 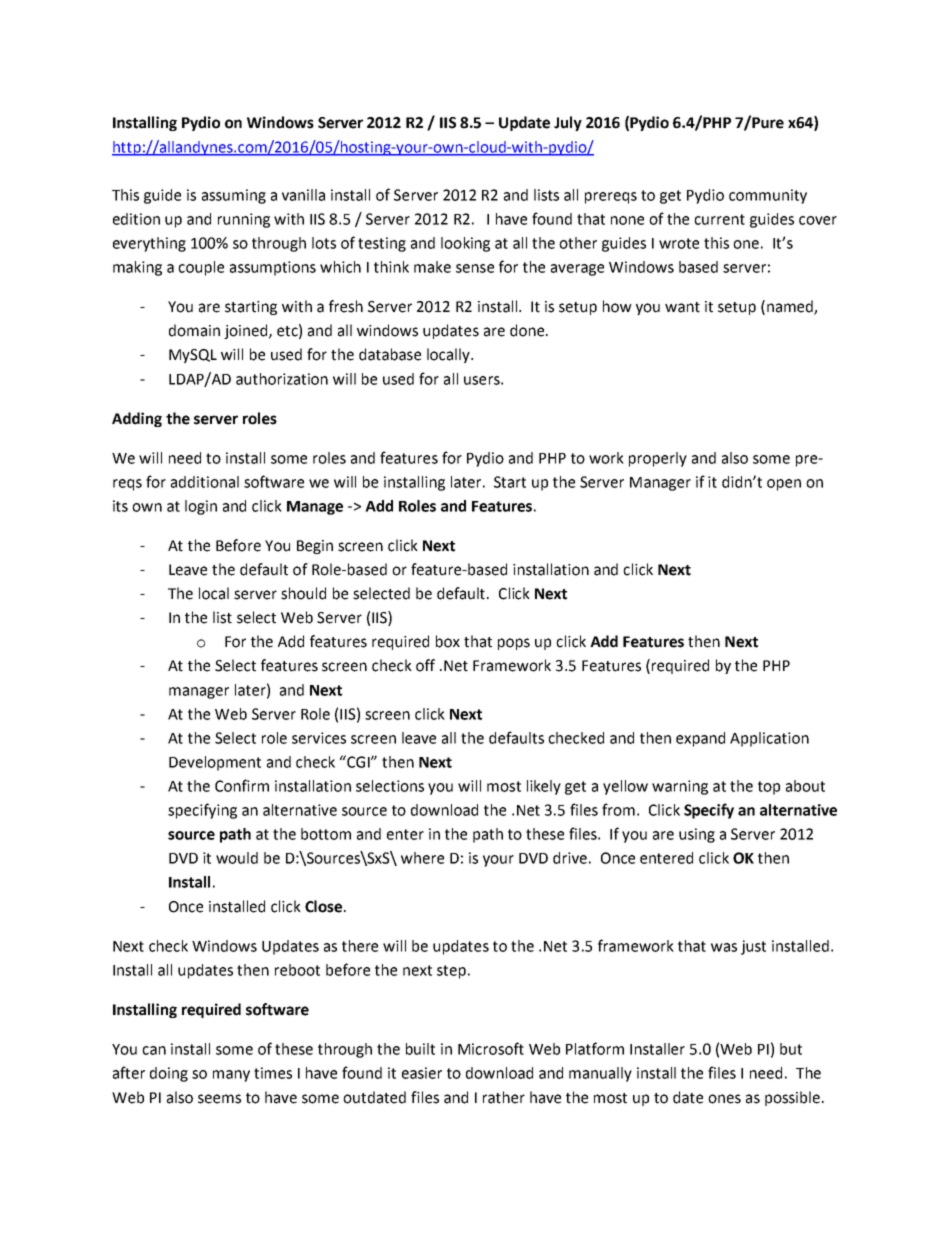 What do you see at coordinates (697, 835) in the page?
I see `using` at bounding box center [697, 835].
